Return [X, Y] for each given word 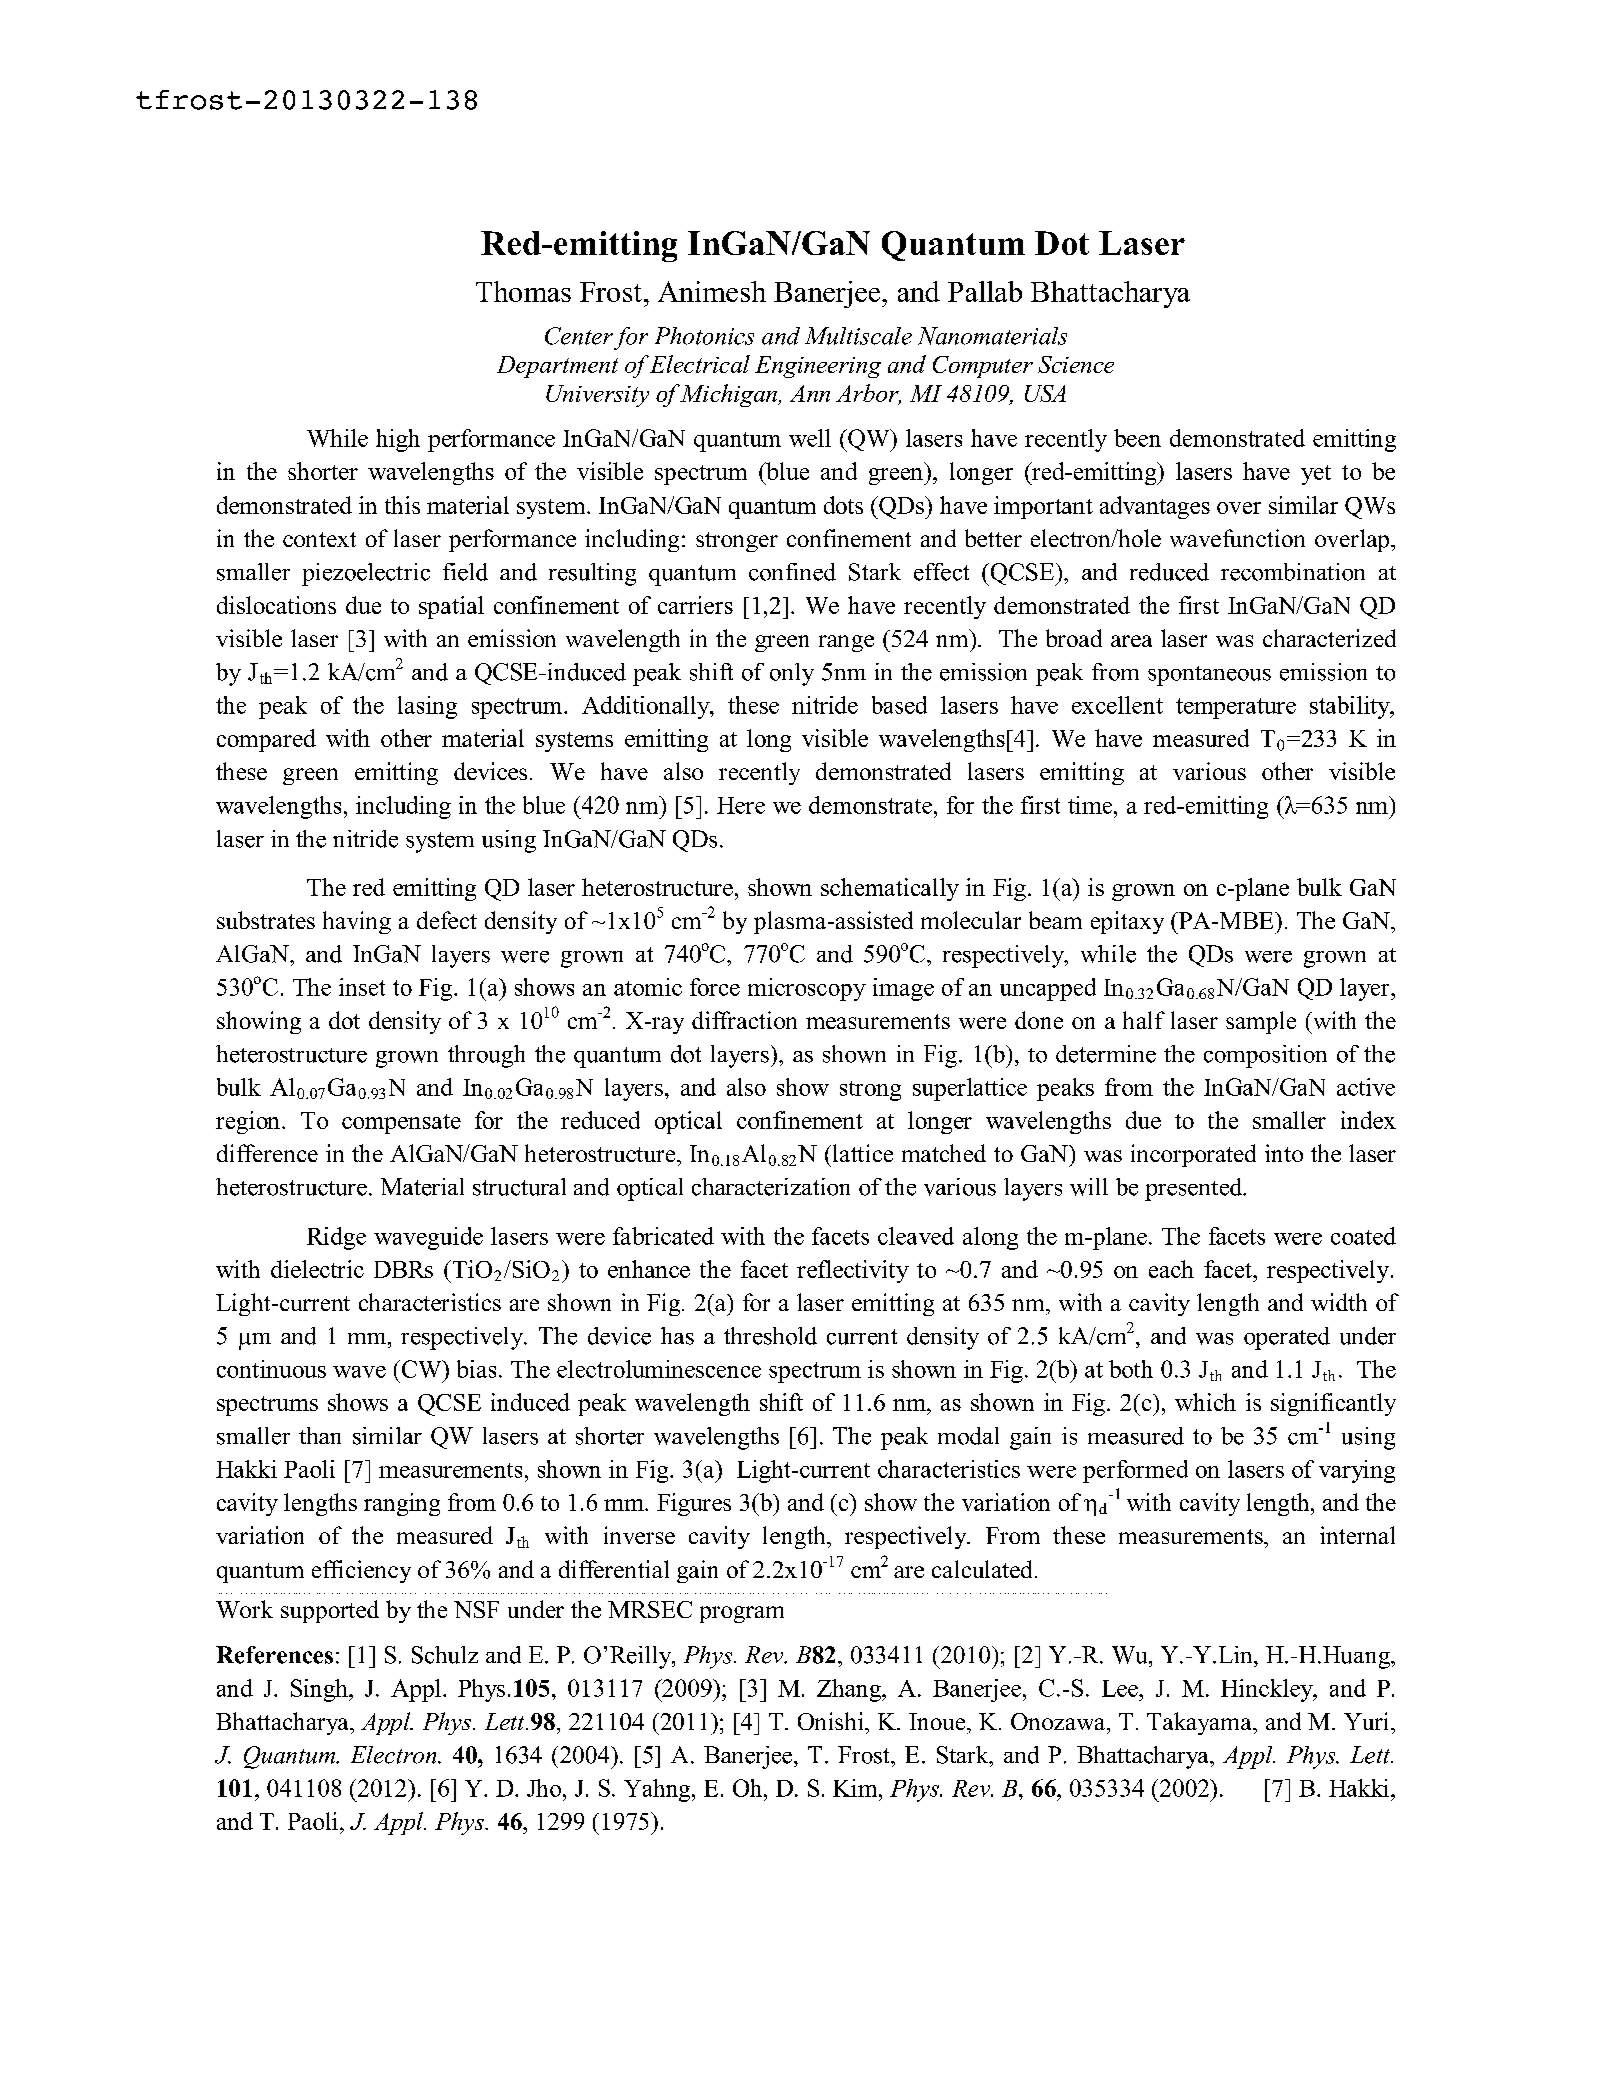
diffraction [744, 1020]
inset [362, 987]
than [320, 1435]
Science [1076, 364]
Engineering [818, 367]
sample [1261, 1022]
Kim [856, 1788]
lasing [427, 707]
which [1205, 1402]
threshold [770, 1336]
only [792, 674]
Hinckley [1268, 1690]
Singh [320, 1690]
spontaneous [1209, 676]
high [398, 440]
